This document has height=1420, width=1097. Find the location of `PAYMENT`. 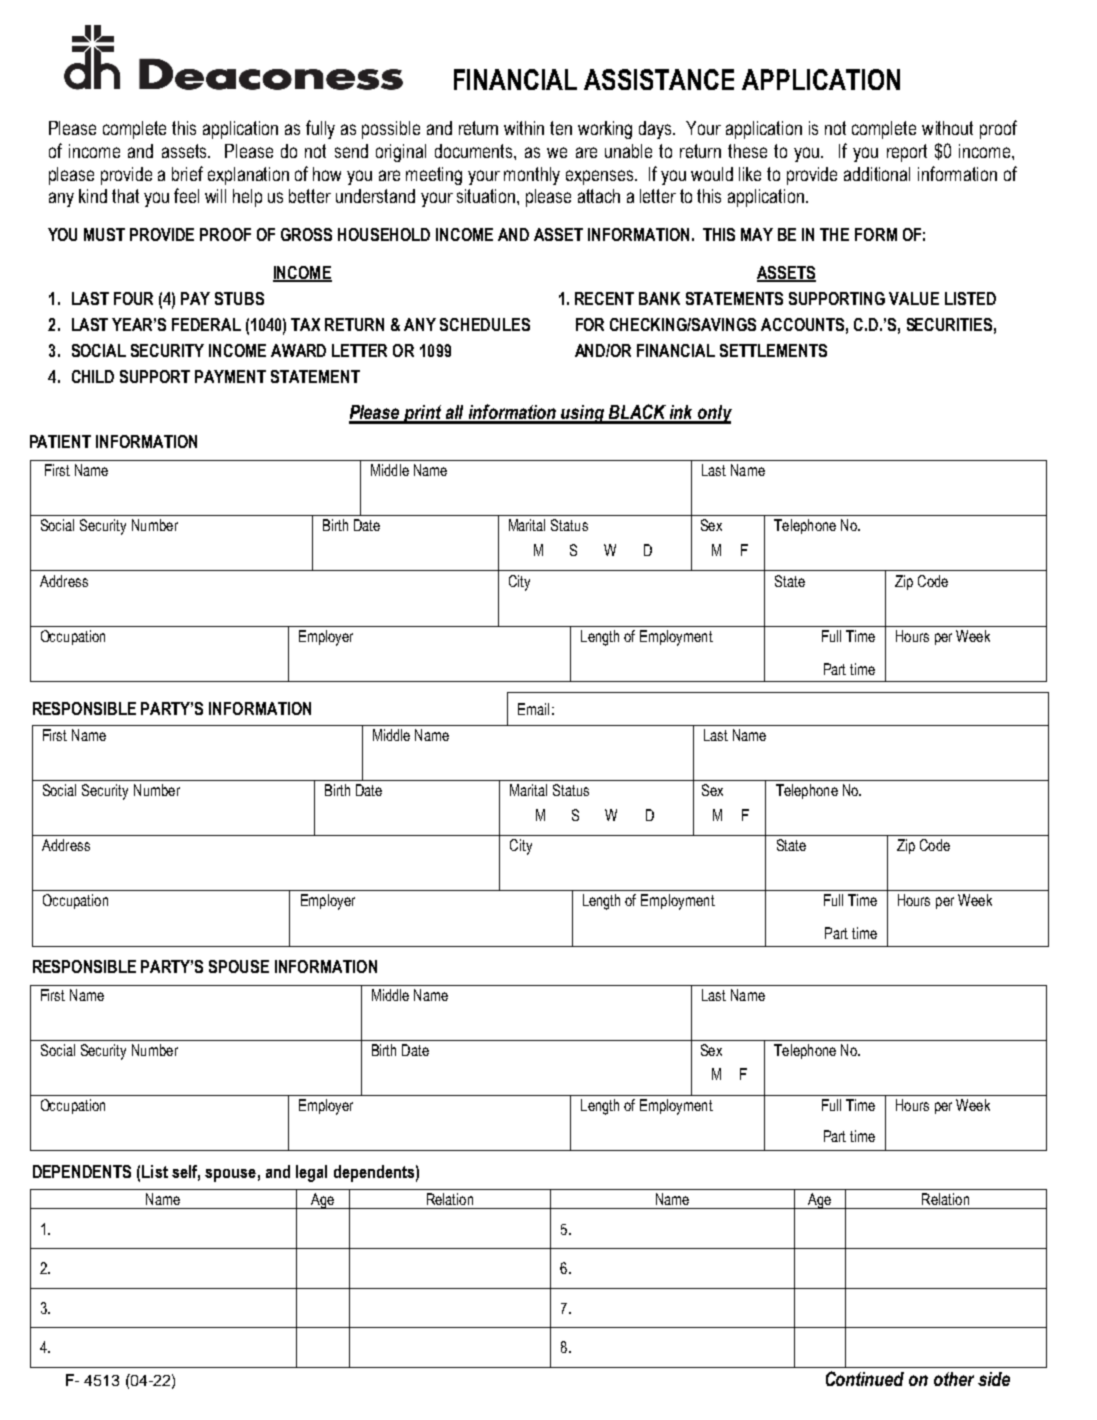

PAYMENT is located at coordinates (230, 376).
